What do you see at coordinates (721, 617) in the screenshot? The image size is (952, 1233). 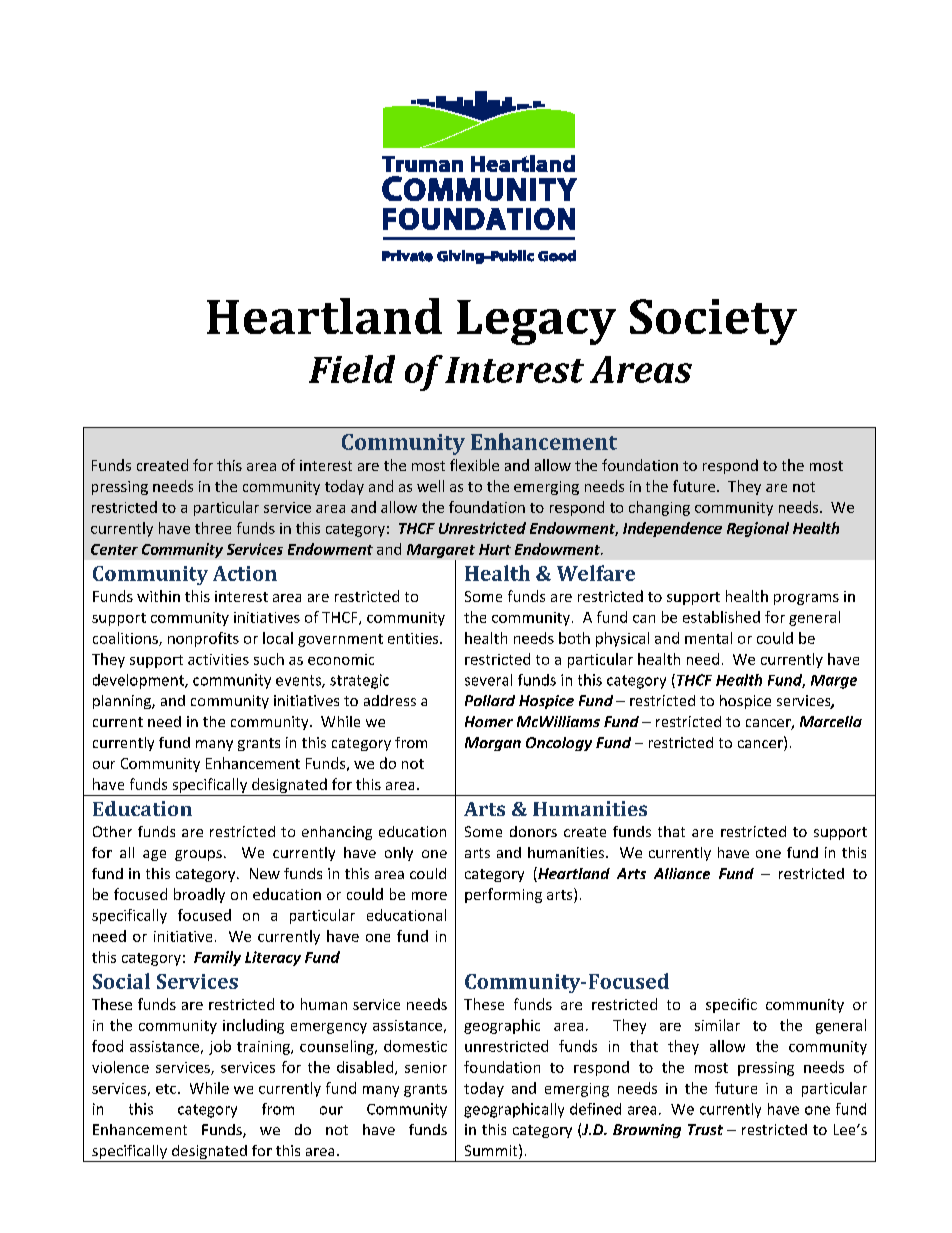 I see `established` at bounding box center [721, 617].
